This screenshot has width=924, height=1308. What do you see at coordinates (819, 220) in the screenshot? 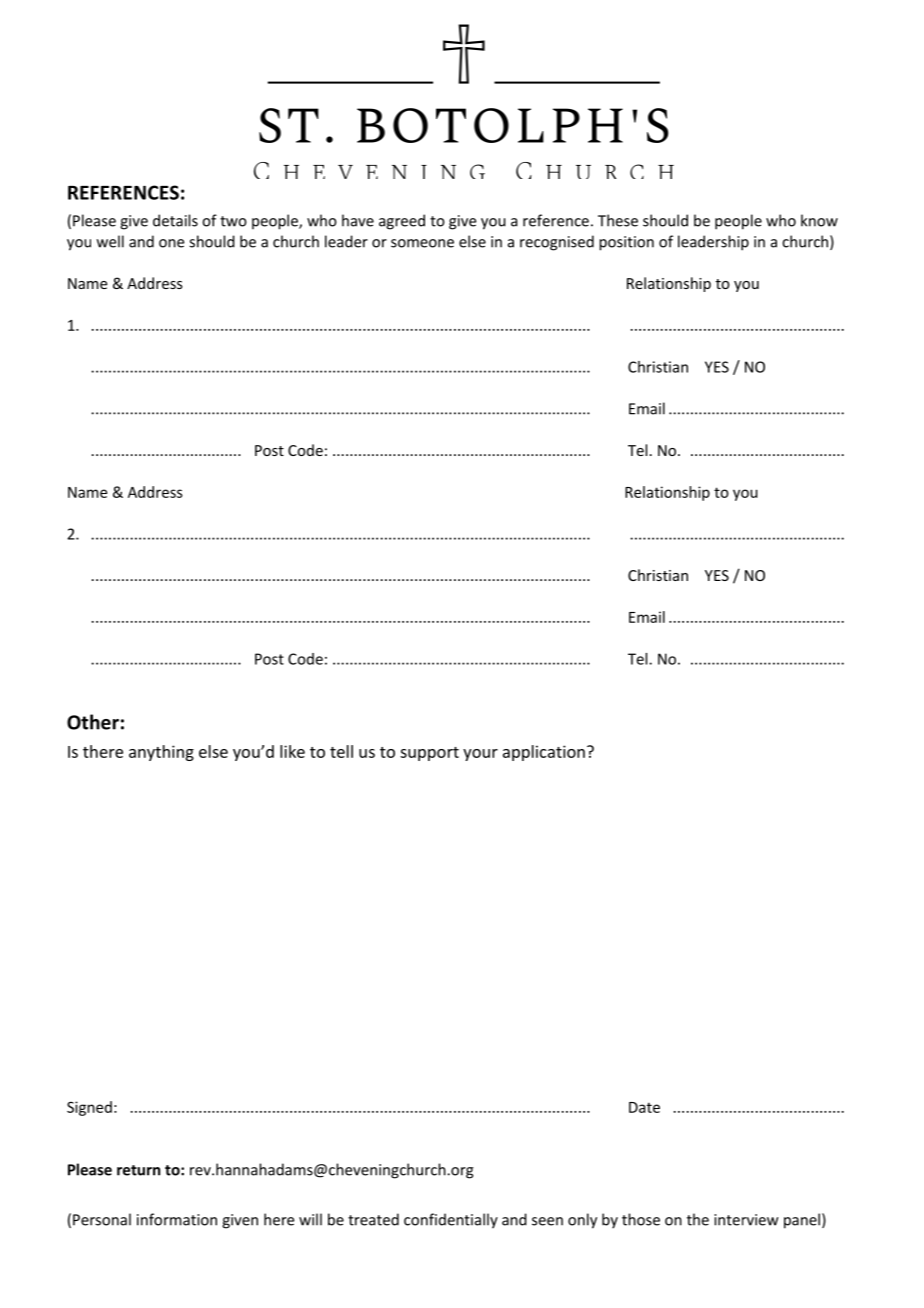
I see `know` at bounding box center [819, 220].
